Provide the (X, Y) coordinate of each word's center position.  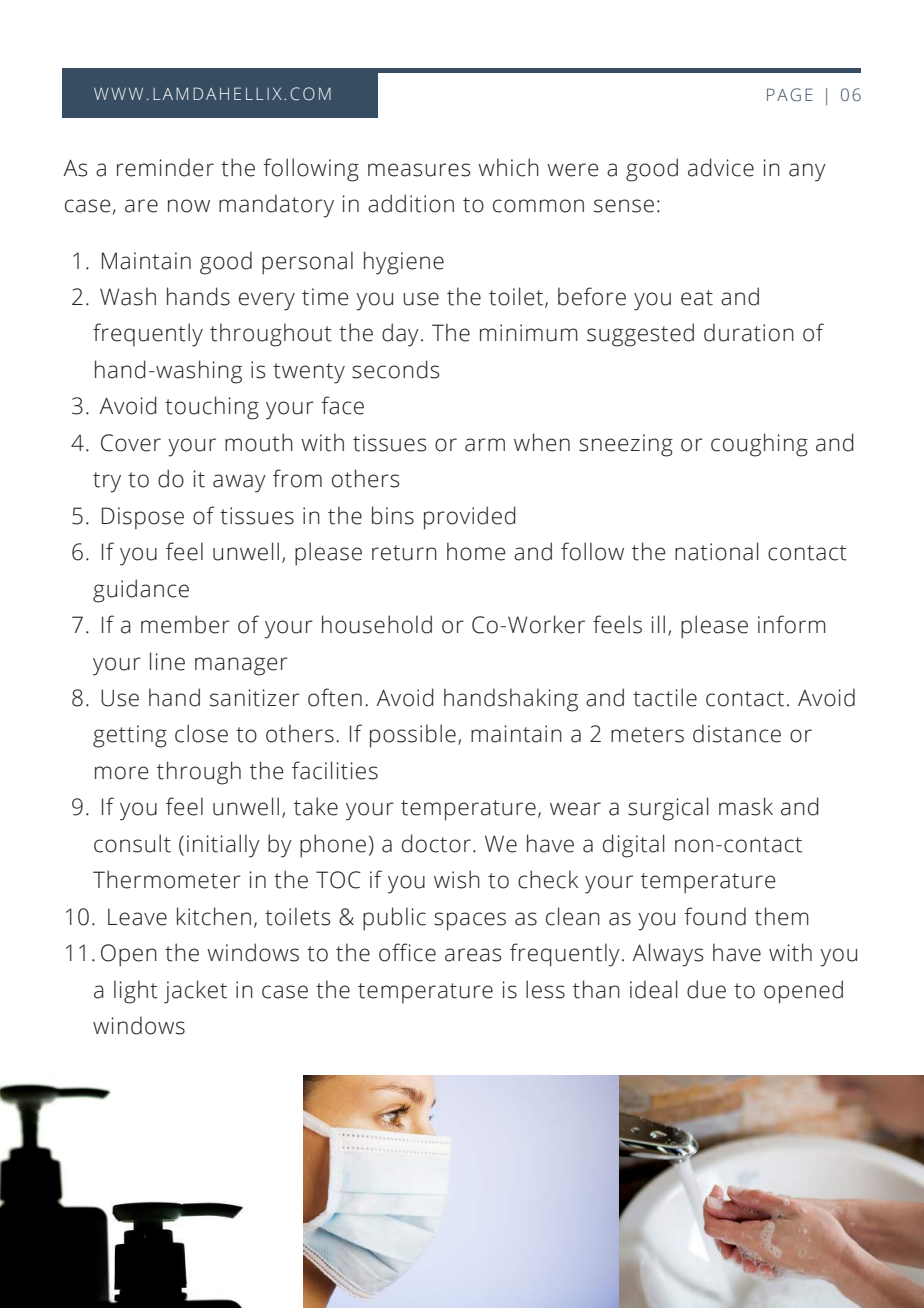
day (400, 335)
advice (721, 167)
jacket (195, 992)
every (267, 301)
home (476, 551)
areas (473, 955)
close (201, 733)
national (717, 551)
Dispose (143, 518)
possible (413, 736)
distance (737, 733)
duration (749, 332)
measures (419, 170)
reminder (165, 167)
